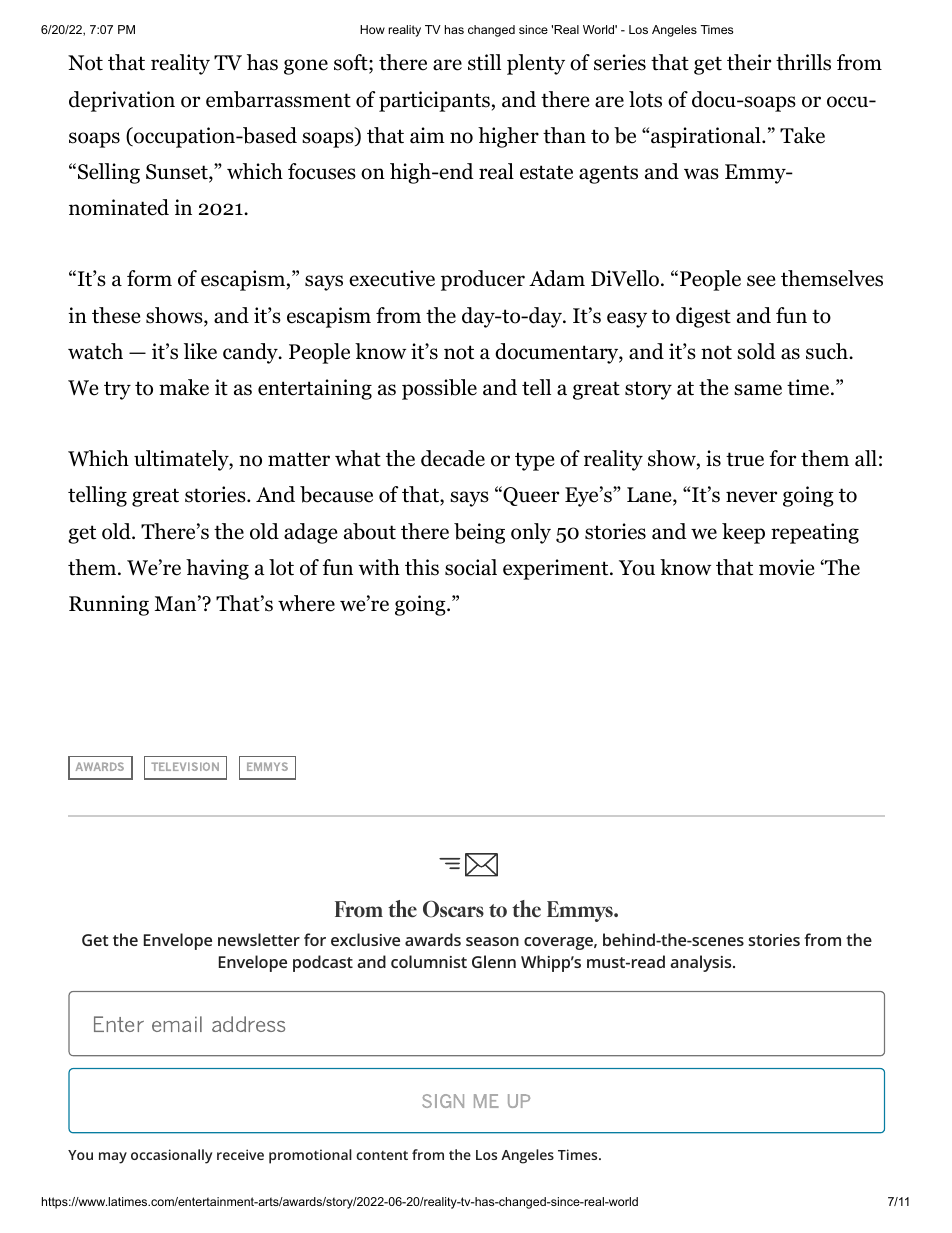  Describe the element at coordinates (749, 62) in the document. I see `their` at that location.
